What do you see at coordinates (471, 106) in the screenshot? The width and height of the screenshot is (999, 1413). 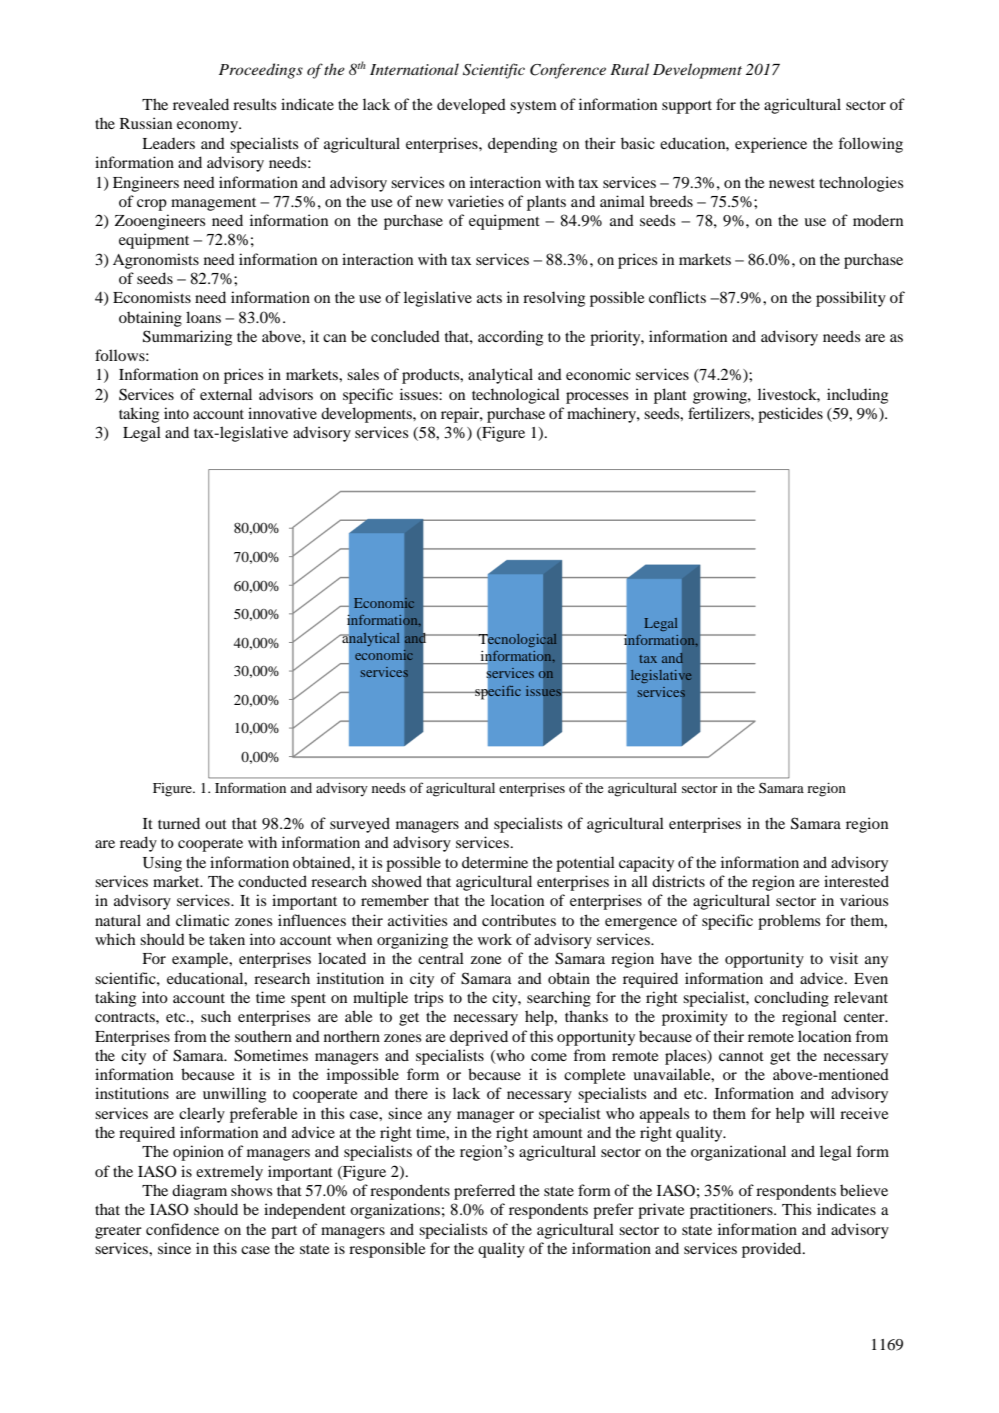 I see `developed` at bounding box center [471, 106].
